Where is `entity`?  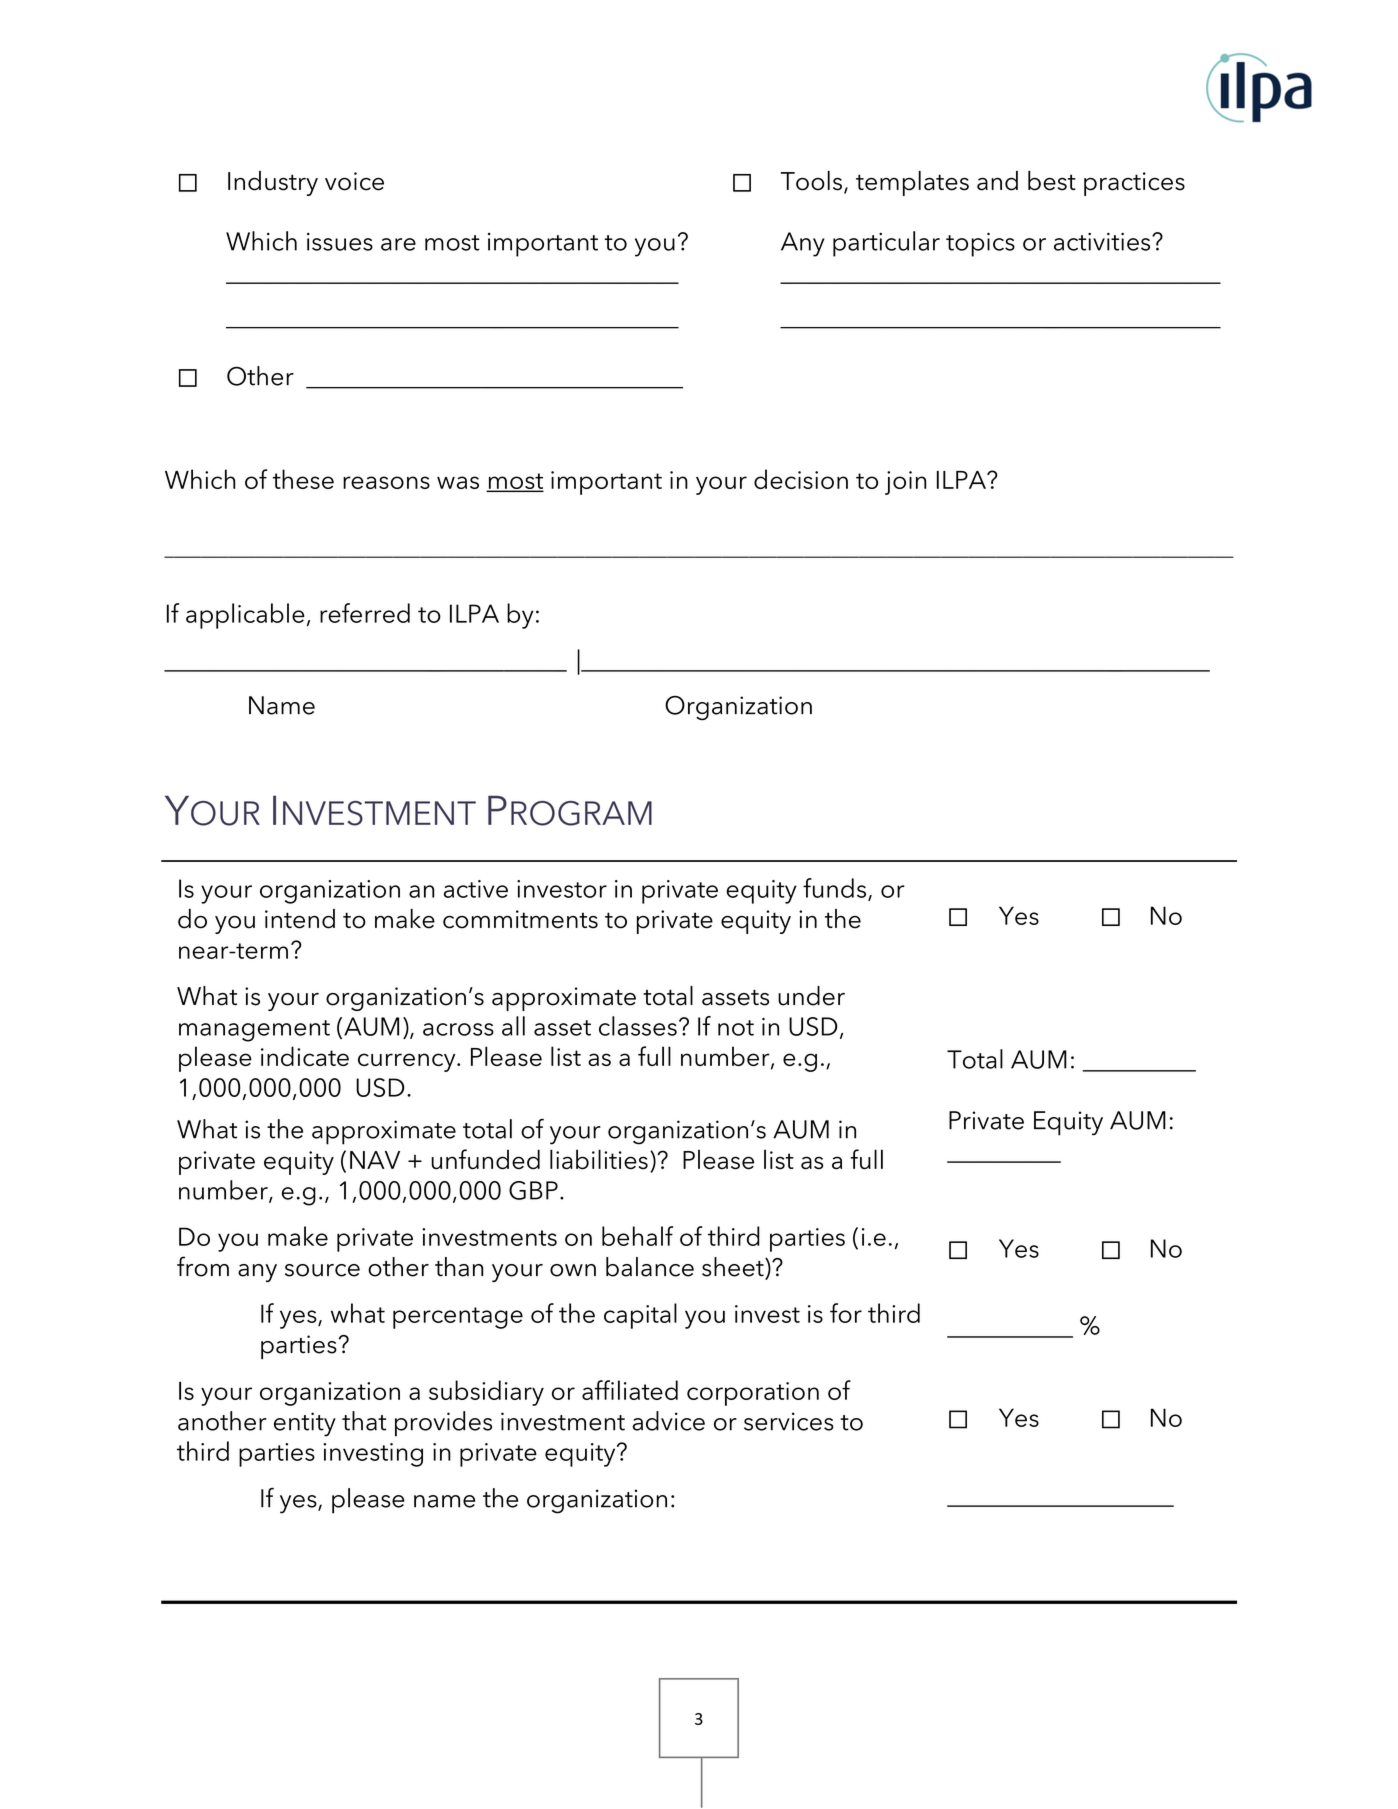
entity is located at coordinates (305, 1424).
